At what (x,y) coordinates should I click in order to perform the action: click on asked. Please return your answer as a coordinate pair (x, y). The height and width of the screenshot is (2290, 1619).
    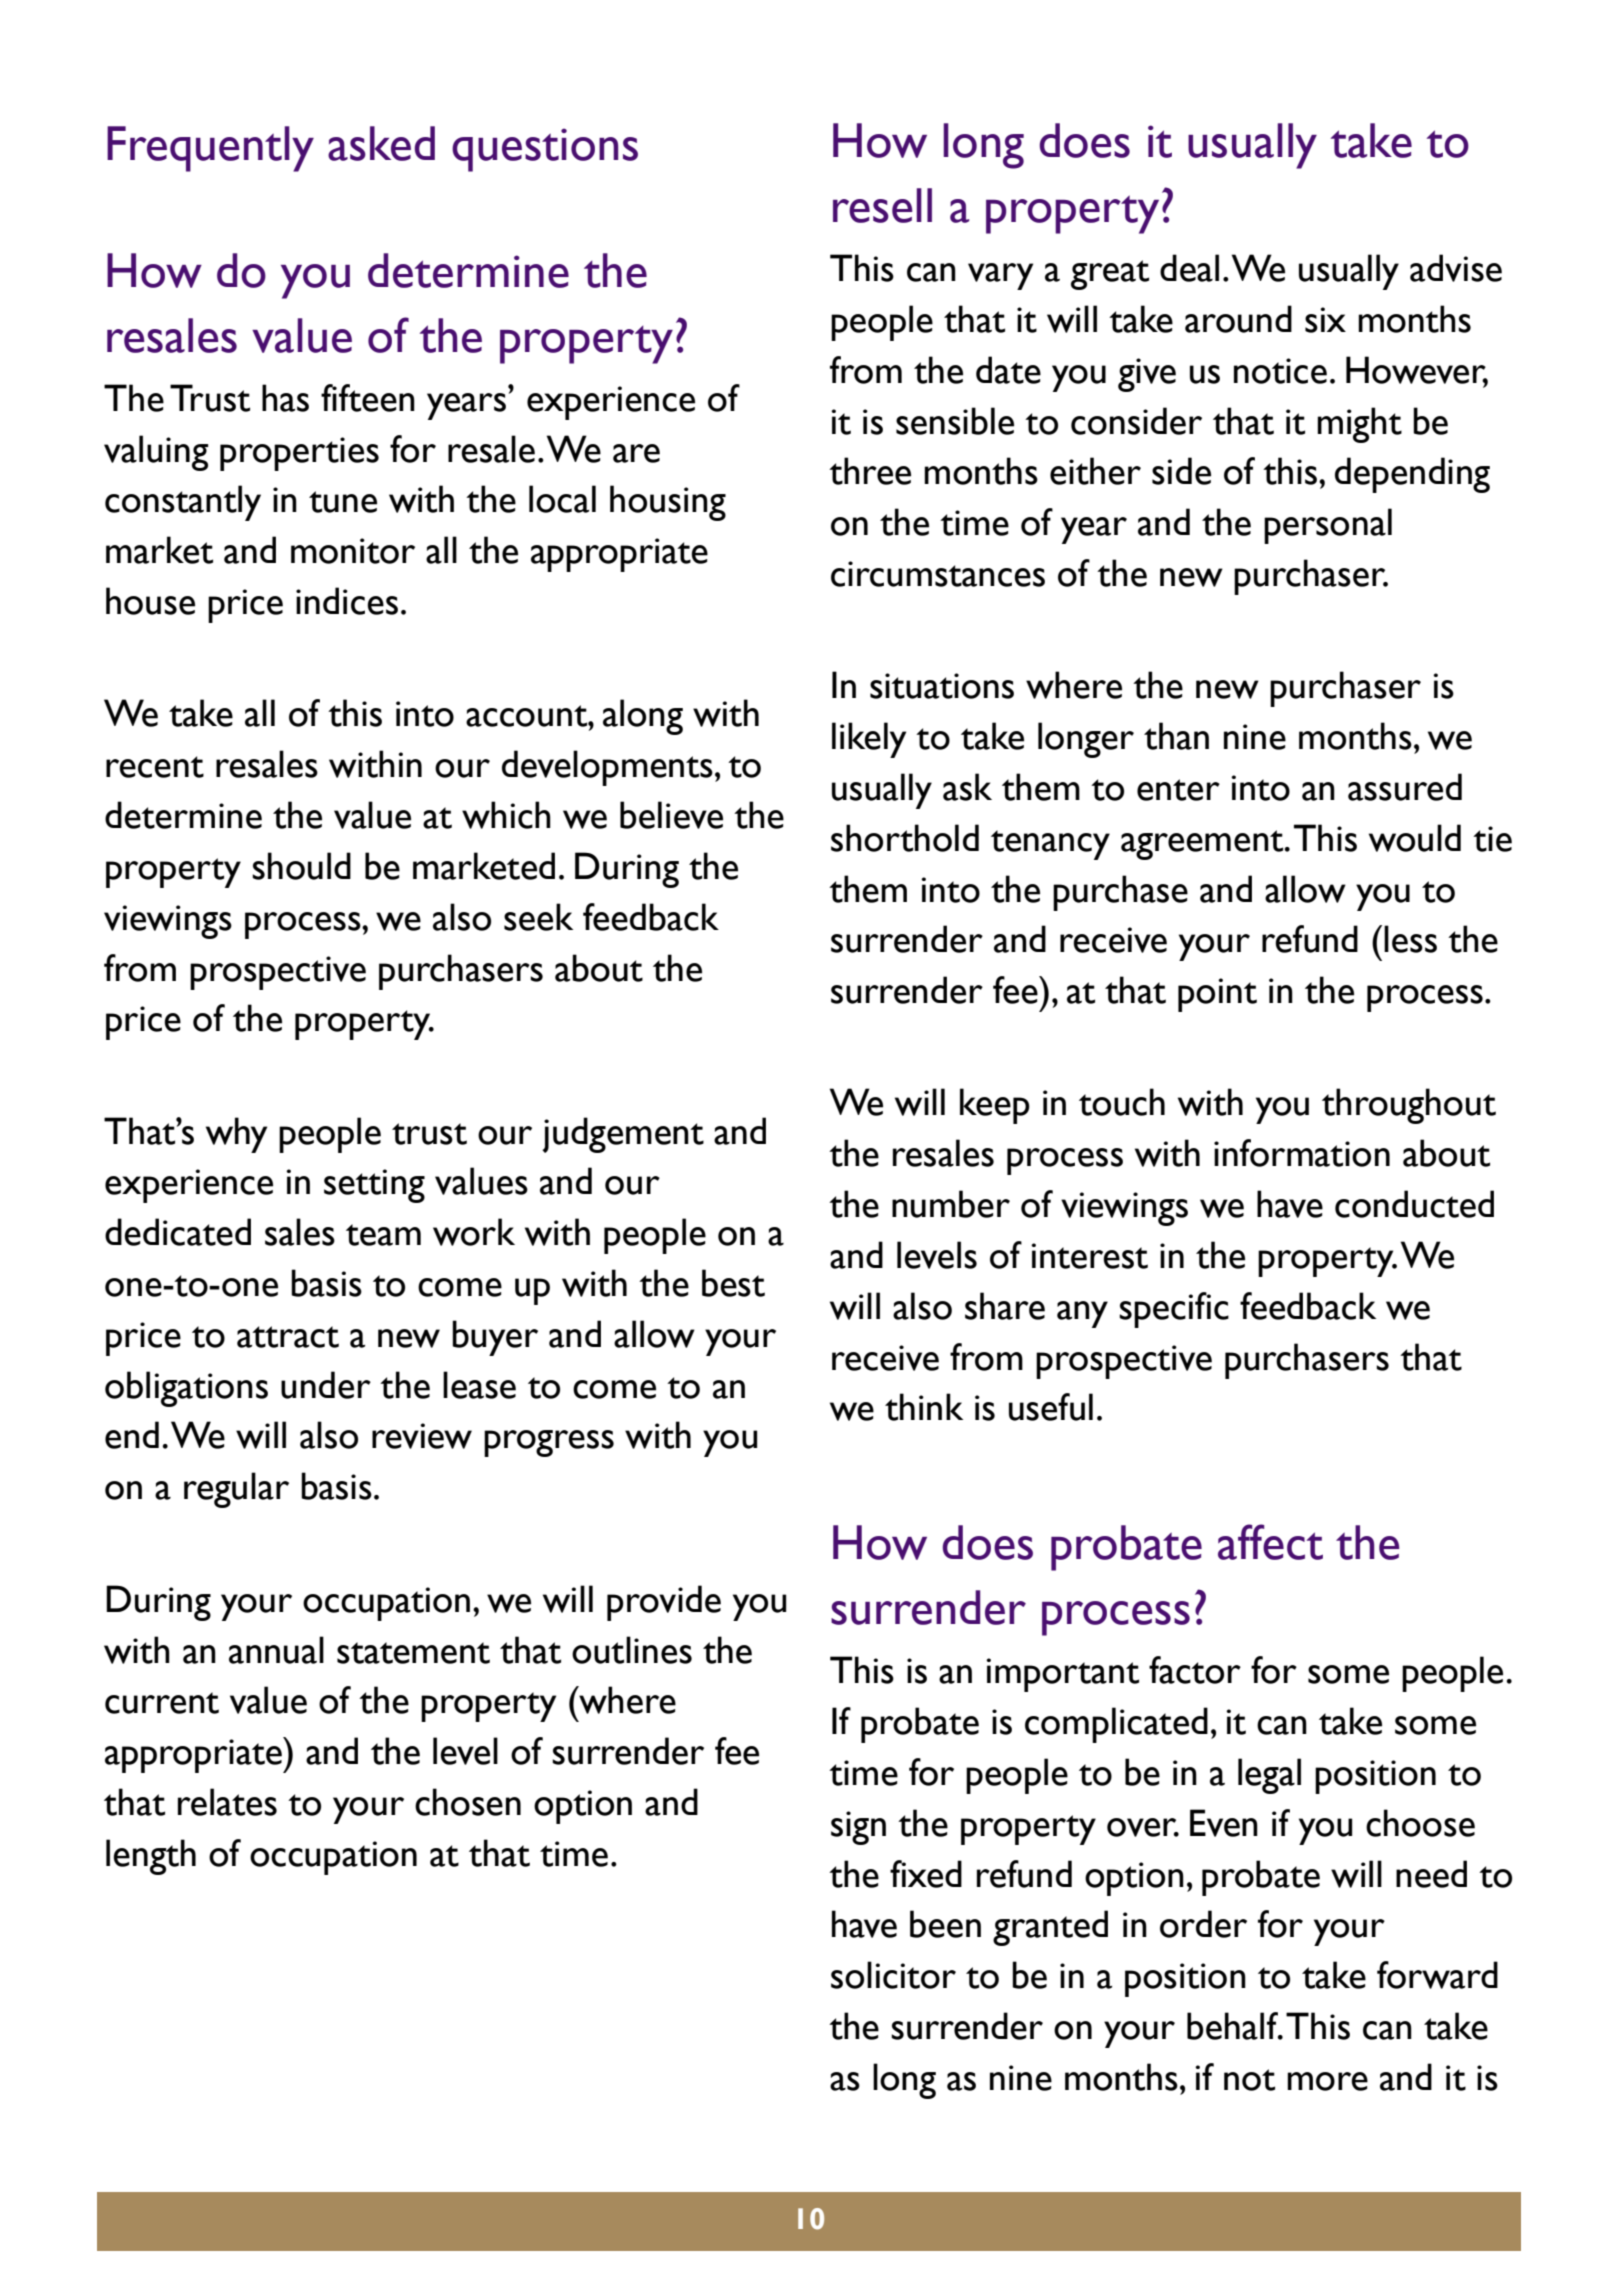
    Looking at the image, I should click on (381, 143).
